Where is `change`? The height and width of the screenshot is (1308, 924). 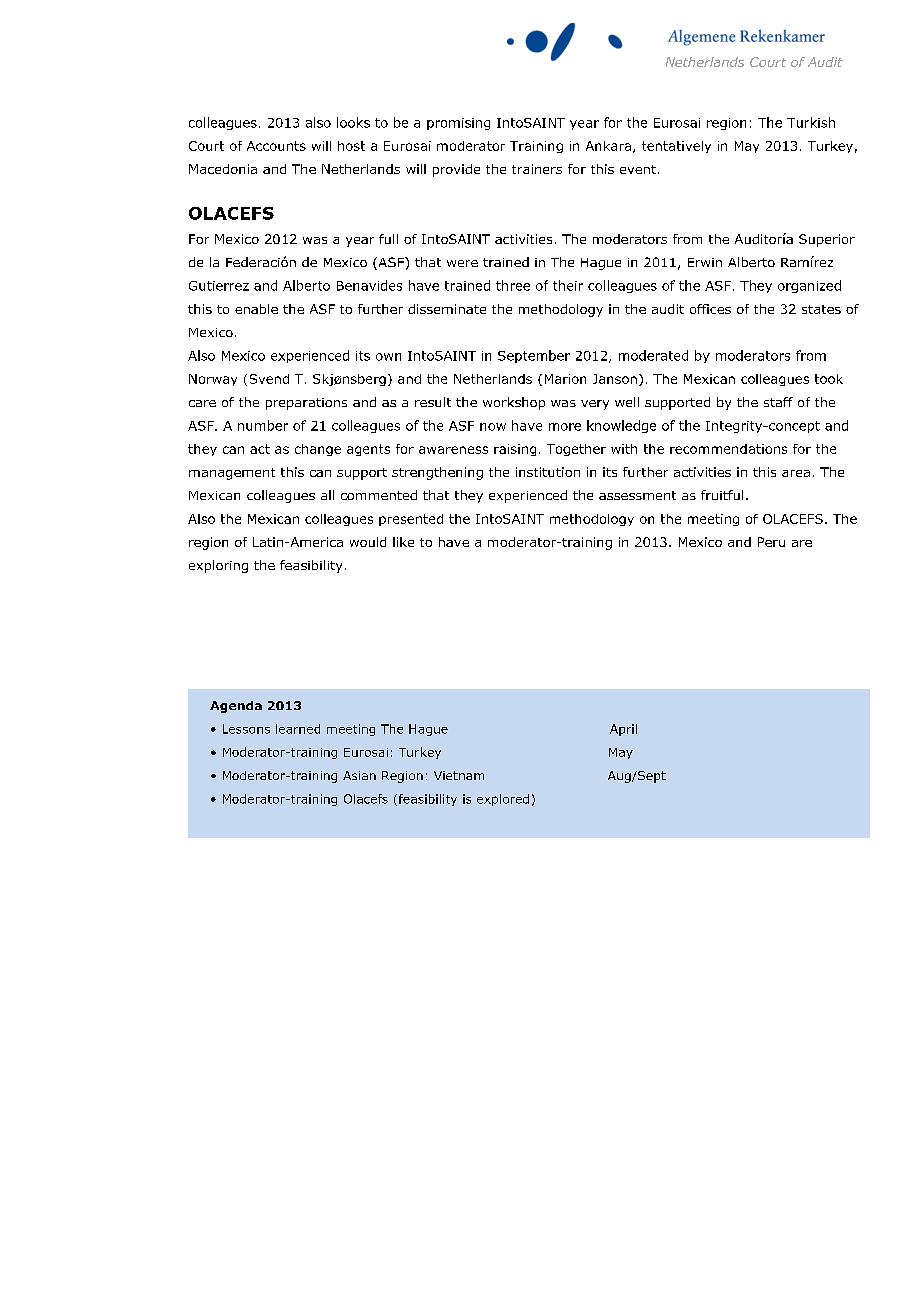 change is located at coordinates (318, 450).
